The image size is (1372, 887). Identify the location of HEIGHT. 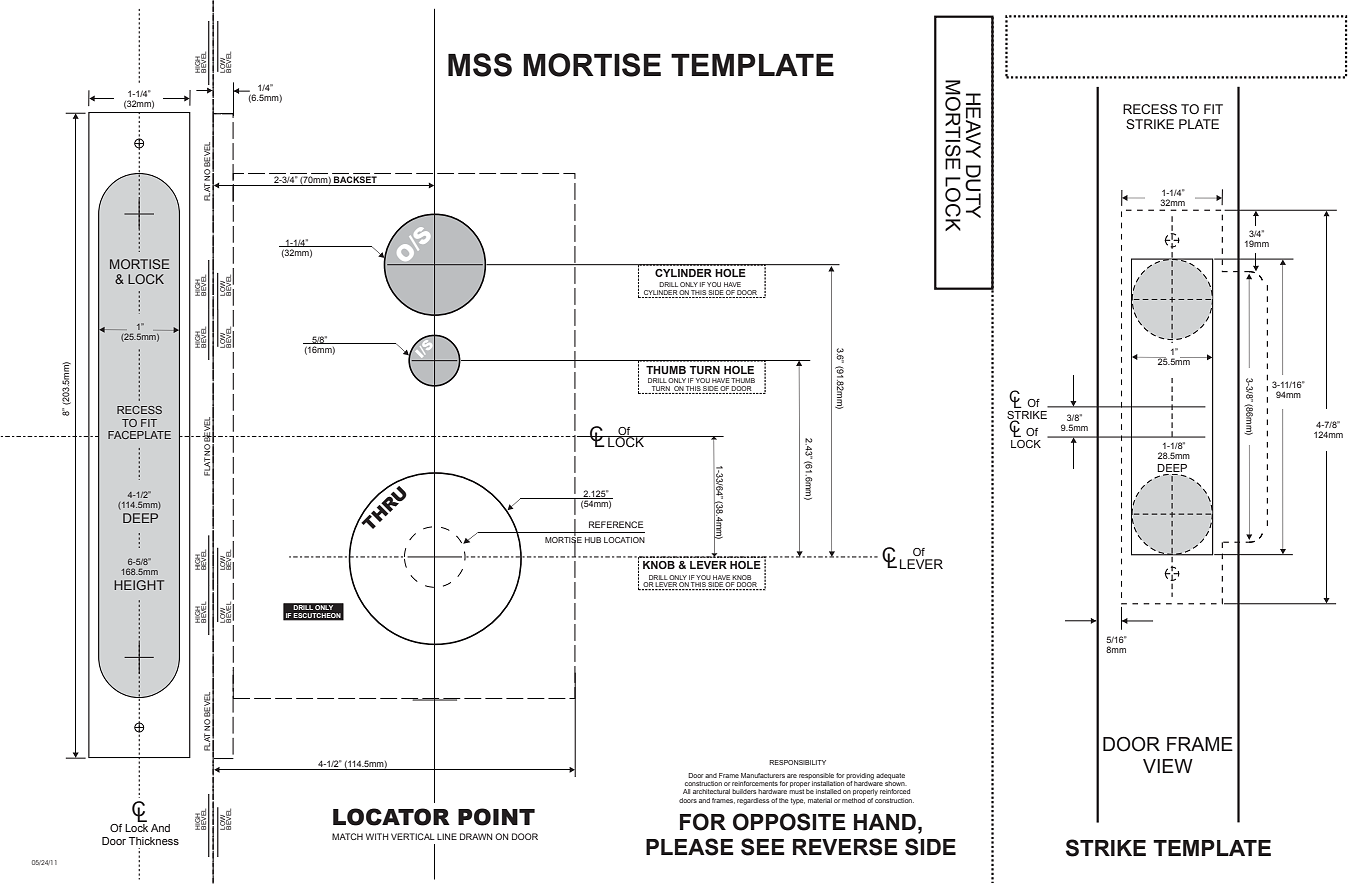
(139, 585).
